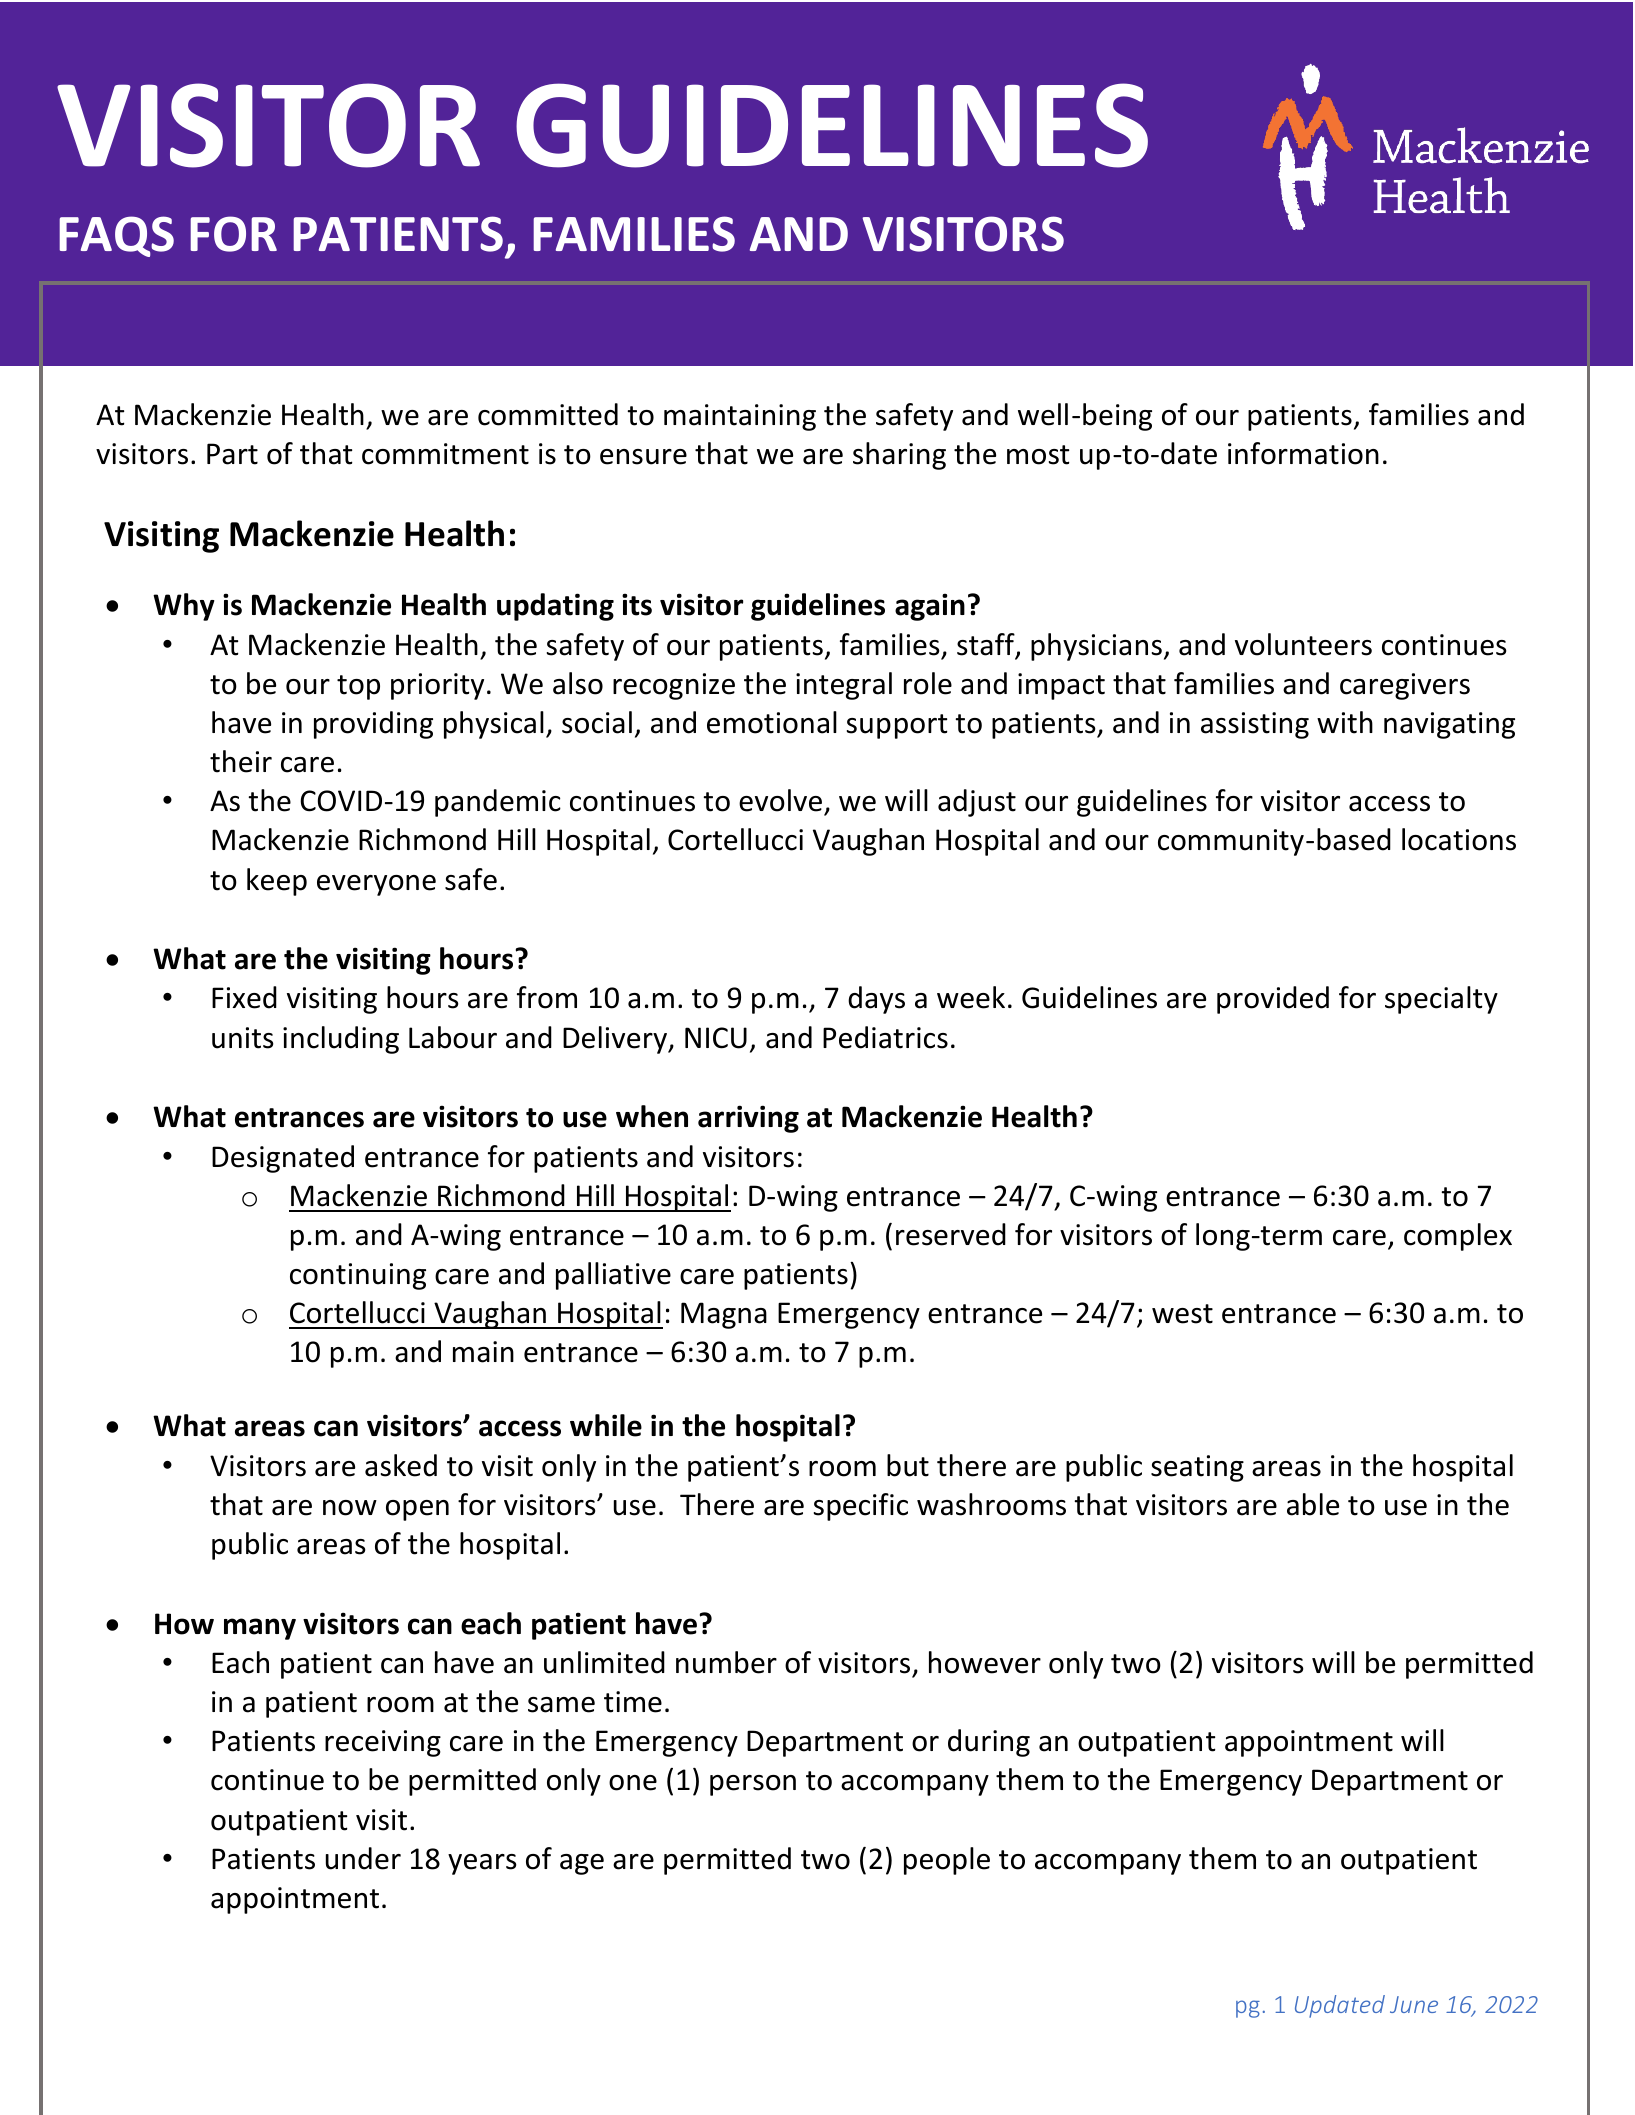 The height and width of the image is (2115, 1635). I want to click on information, so click(1303, 453).
